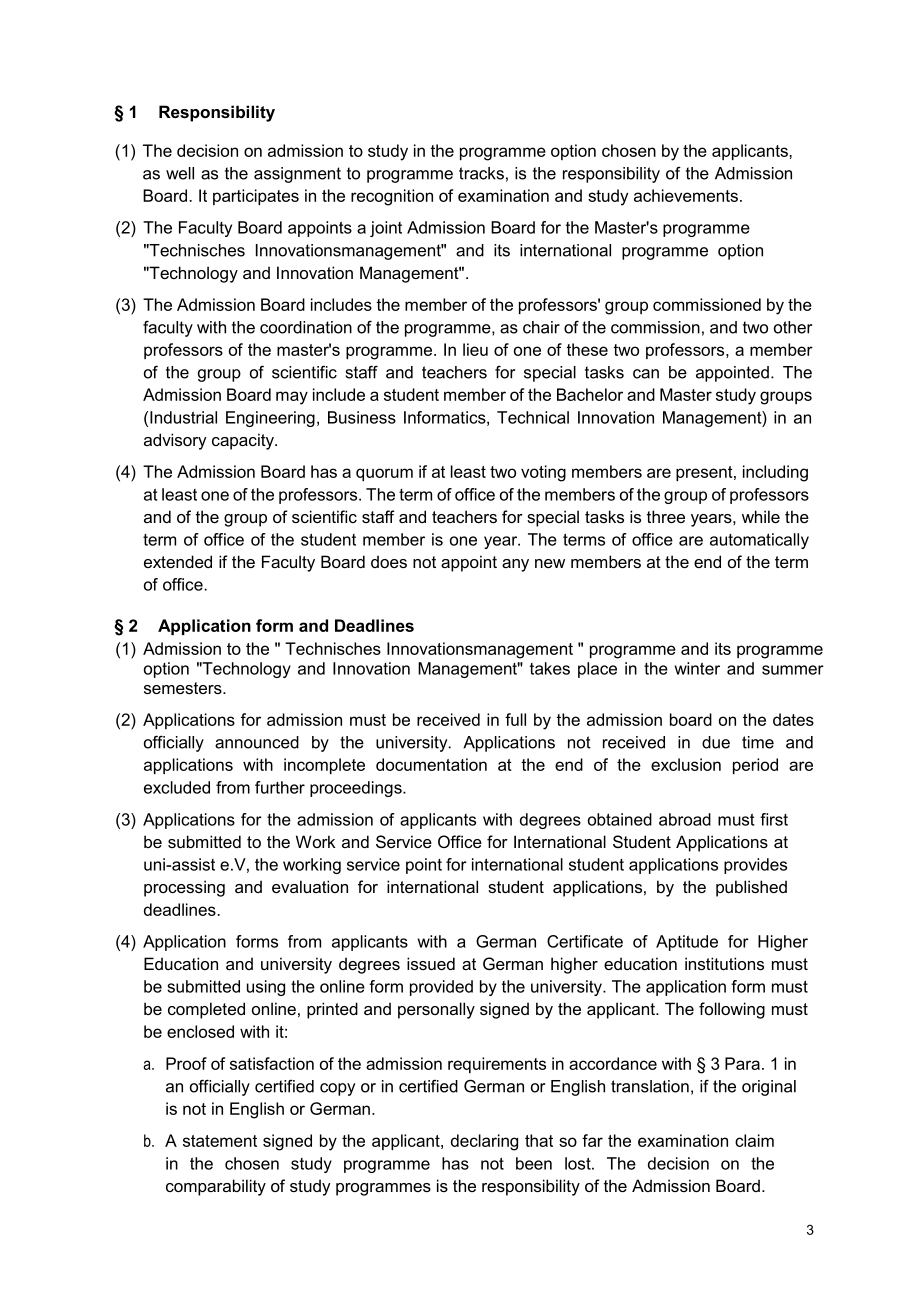  Describe the element at coordinates (257, 742) in the image. I see `announced` at that location.
